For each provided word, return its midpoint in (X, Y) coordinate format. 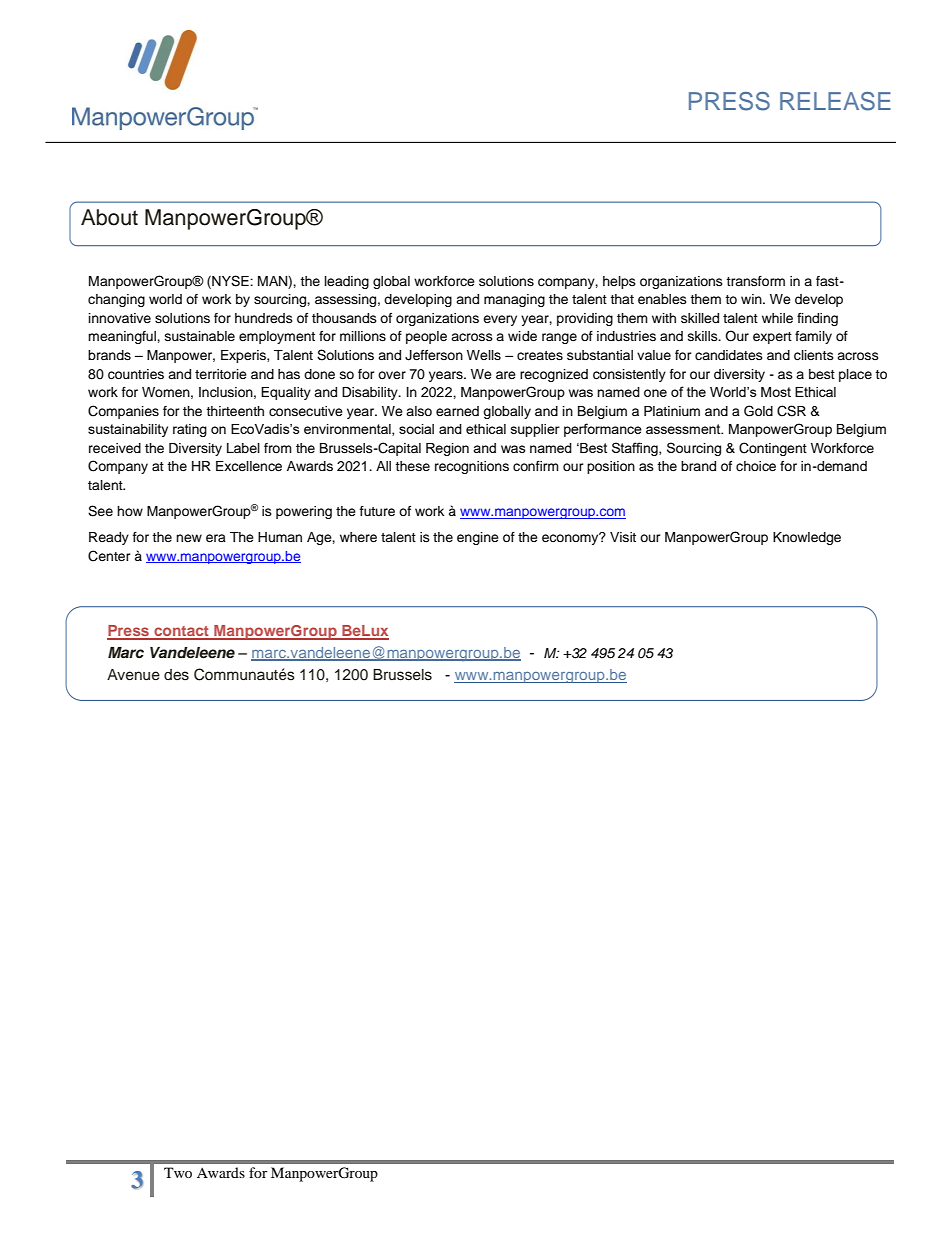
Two (178, 1172)
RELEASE (835, 101)
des (176, 675)
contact (181, 632)
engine (478, 538)
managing (514, 300)
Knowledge (807, 538)
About (109, 217)
